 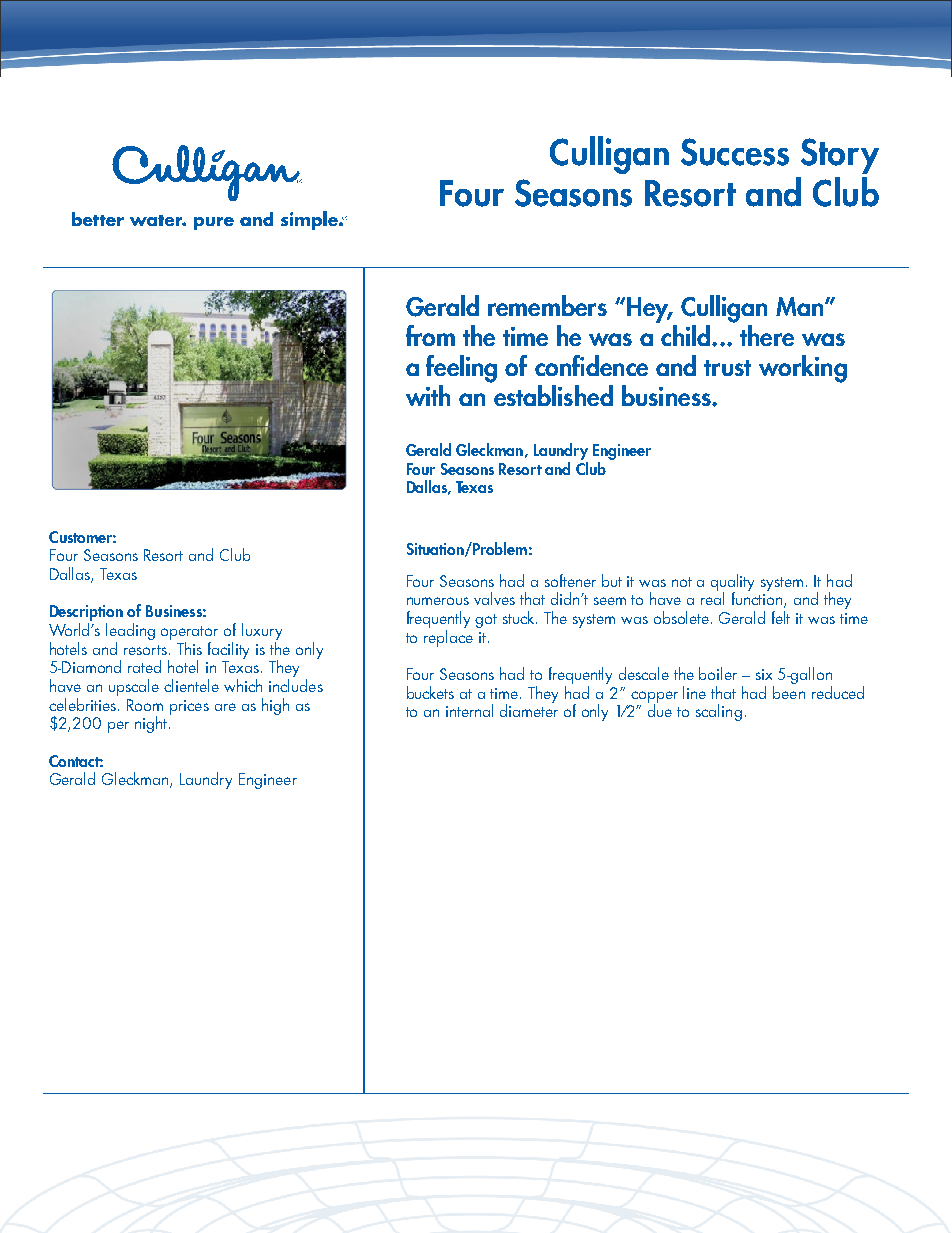 I want to click on prices, so click(x=189, y=707).
